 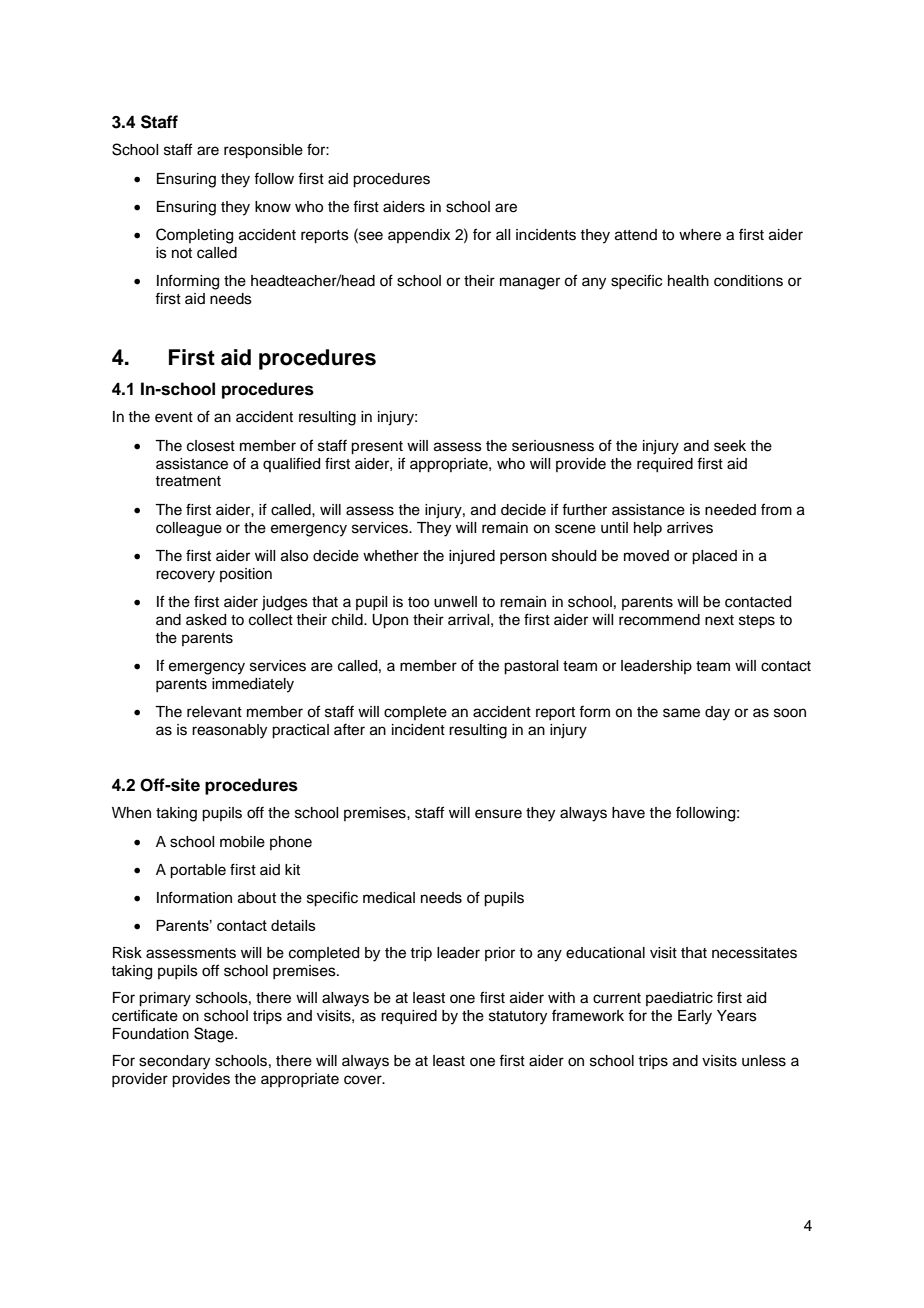 What do you see at coordinates (730, 446) in the document?
I see `seek` at bounding box center [730, 446].
